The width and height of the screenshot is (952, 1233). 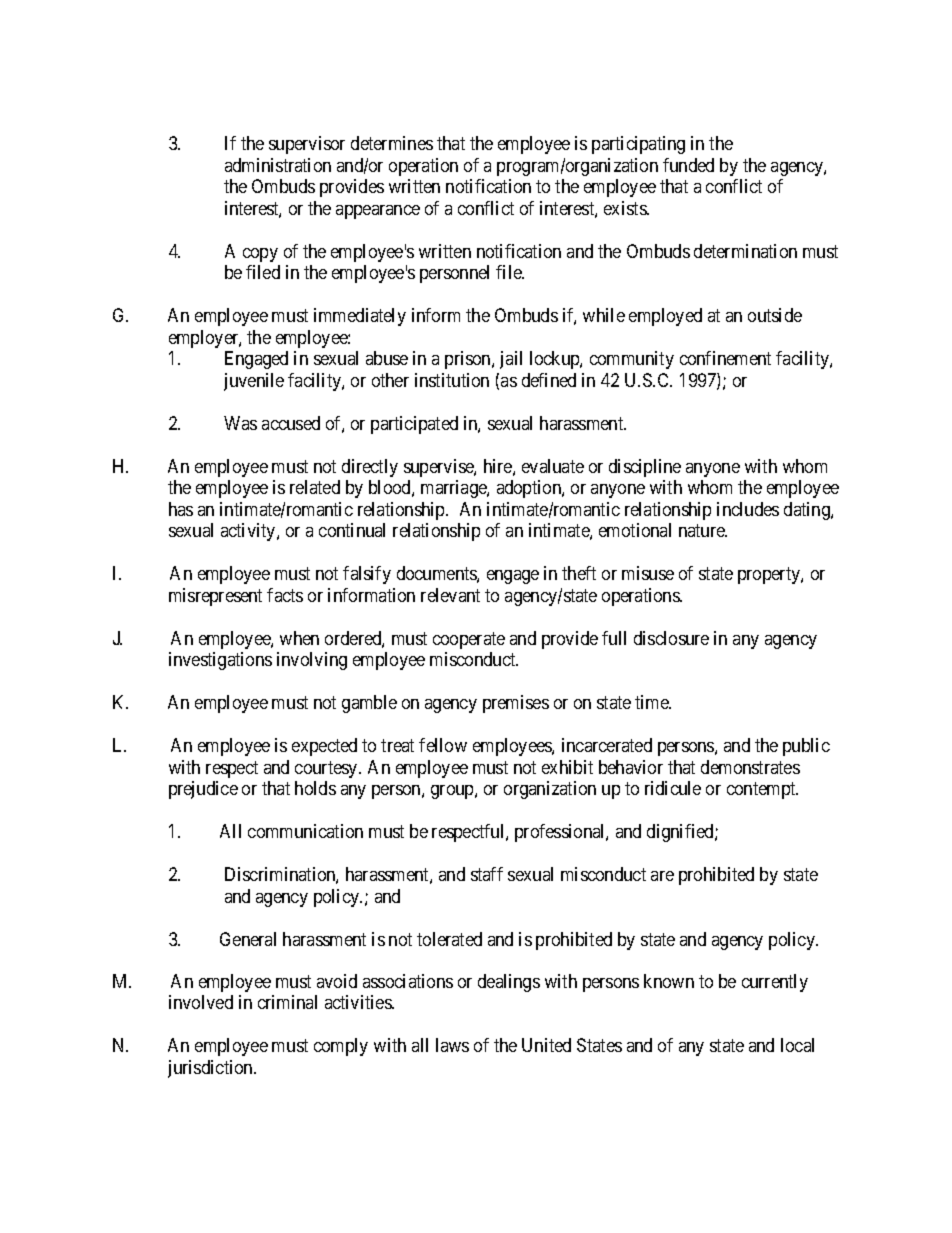 What do you see at coordinates (443, 745) in the screenshot?
I see `fellow` at bounding box center [443, 745].
